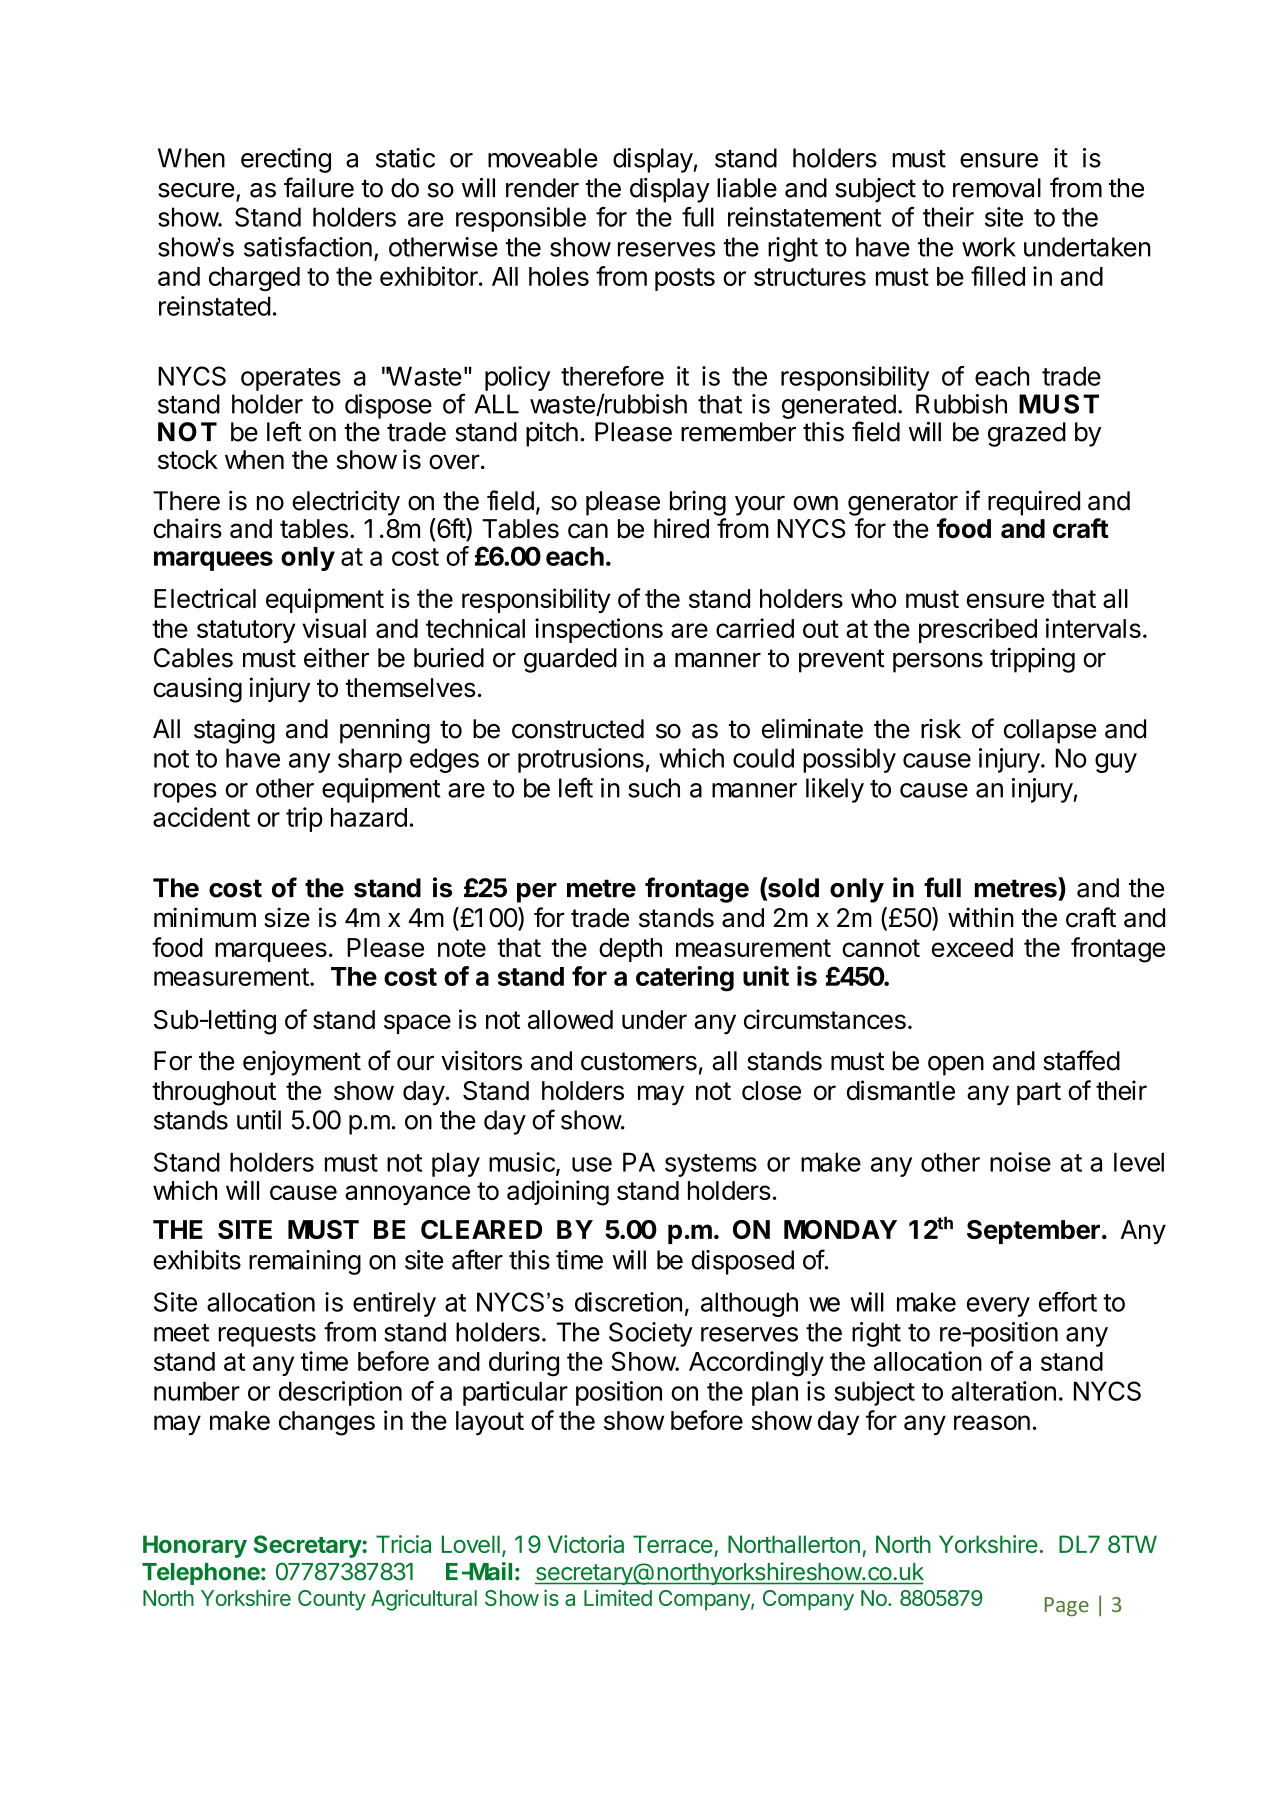  Describe the element at coordinates (711, 1165) in the screenshot. I see `systems` at that location.
